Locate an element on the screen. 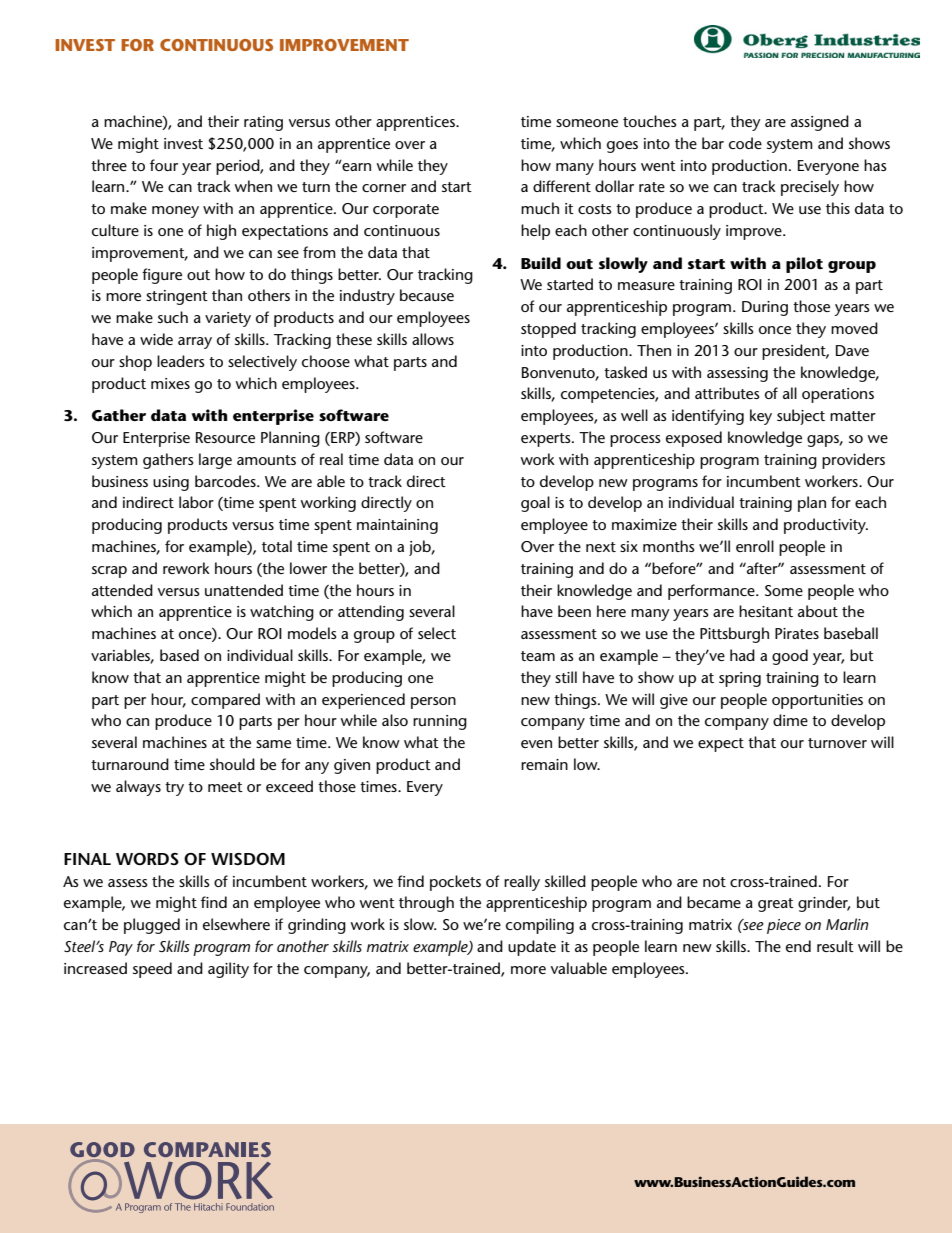 Image resolution: width=952 pixels, height=1233 pixels. person is located at coordinates (433, 703).
